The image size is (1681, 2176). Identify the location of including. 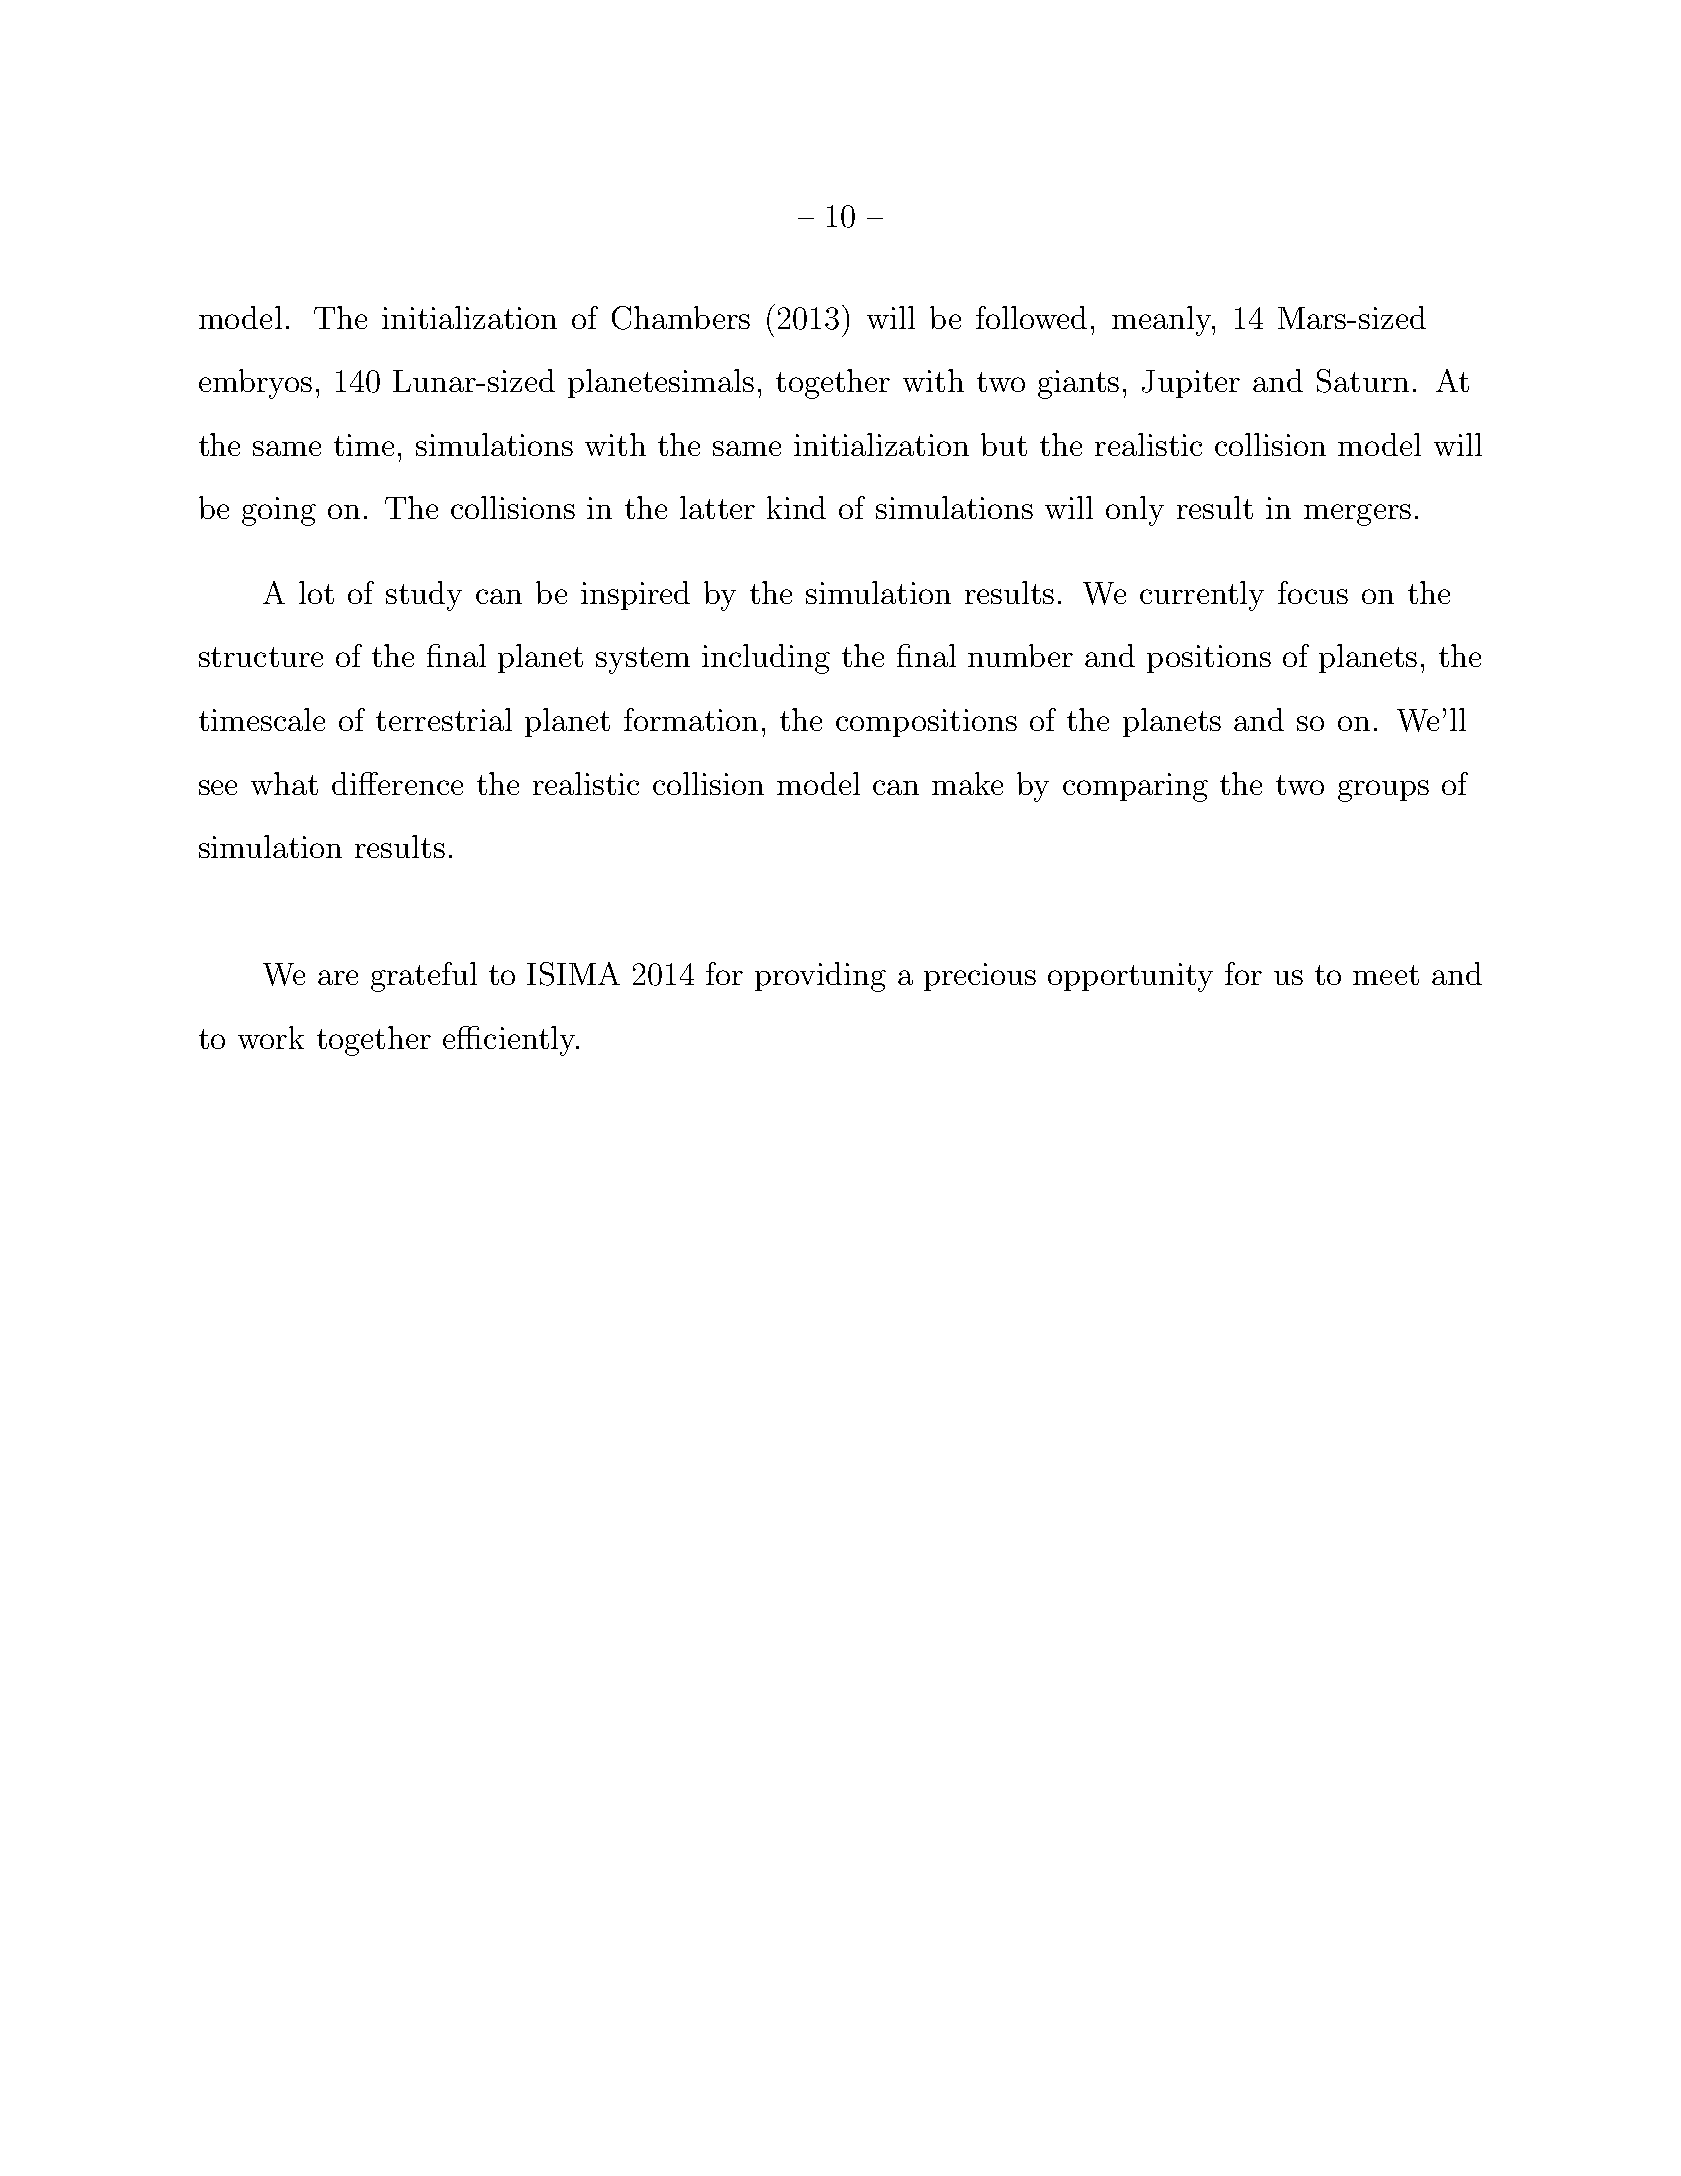
(766, 659).
